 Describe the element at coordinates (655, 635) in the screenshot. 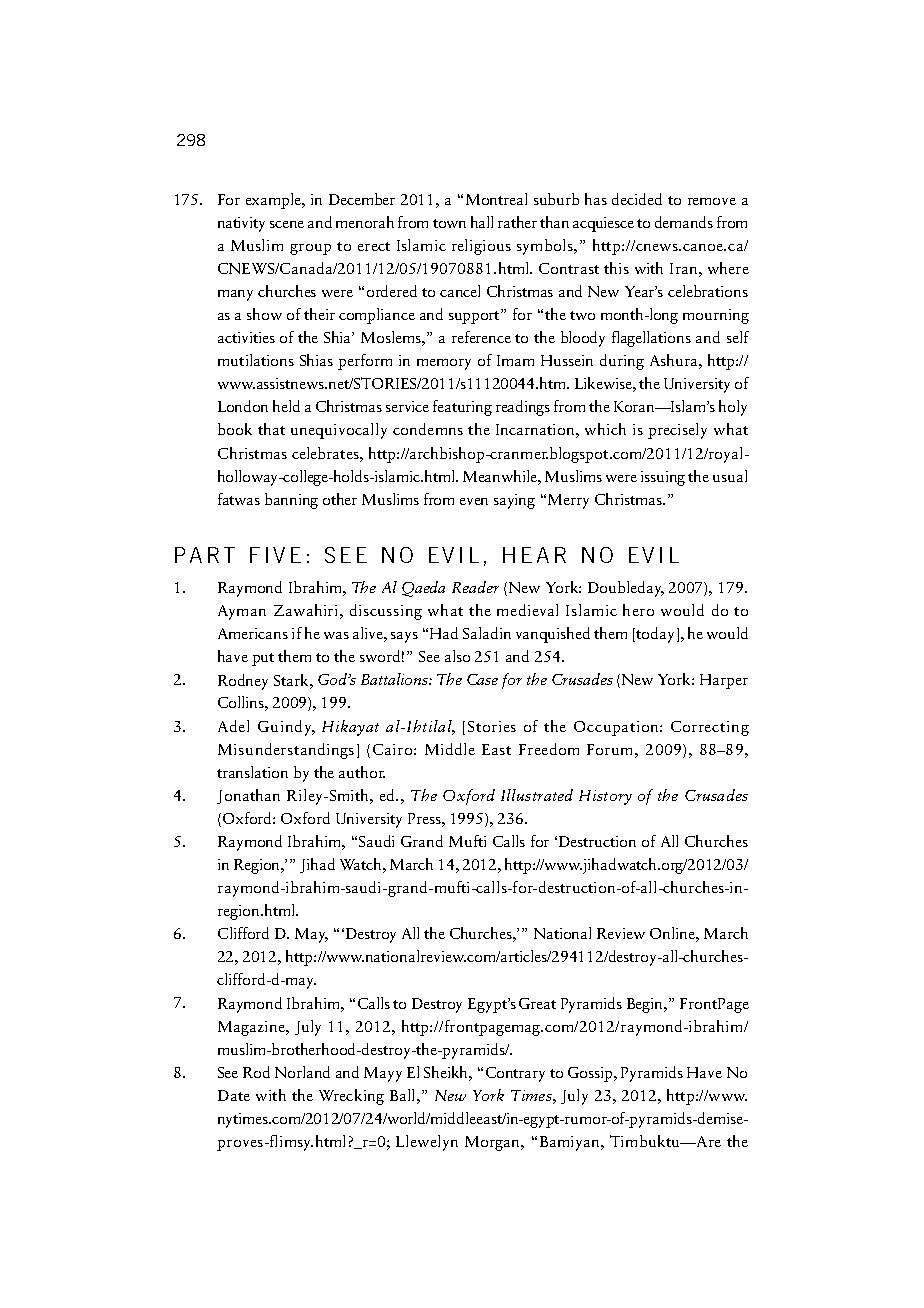

I see `today` at that location.
